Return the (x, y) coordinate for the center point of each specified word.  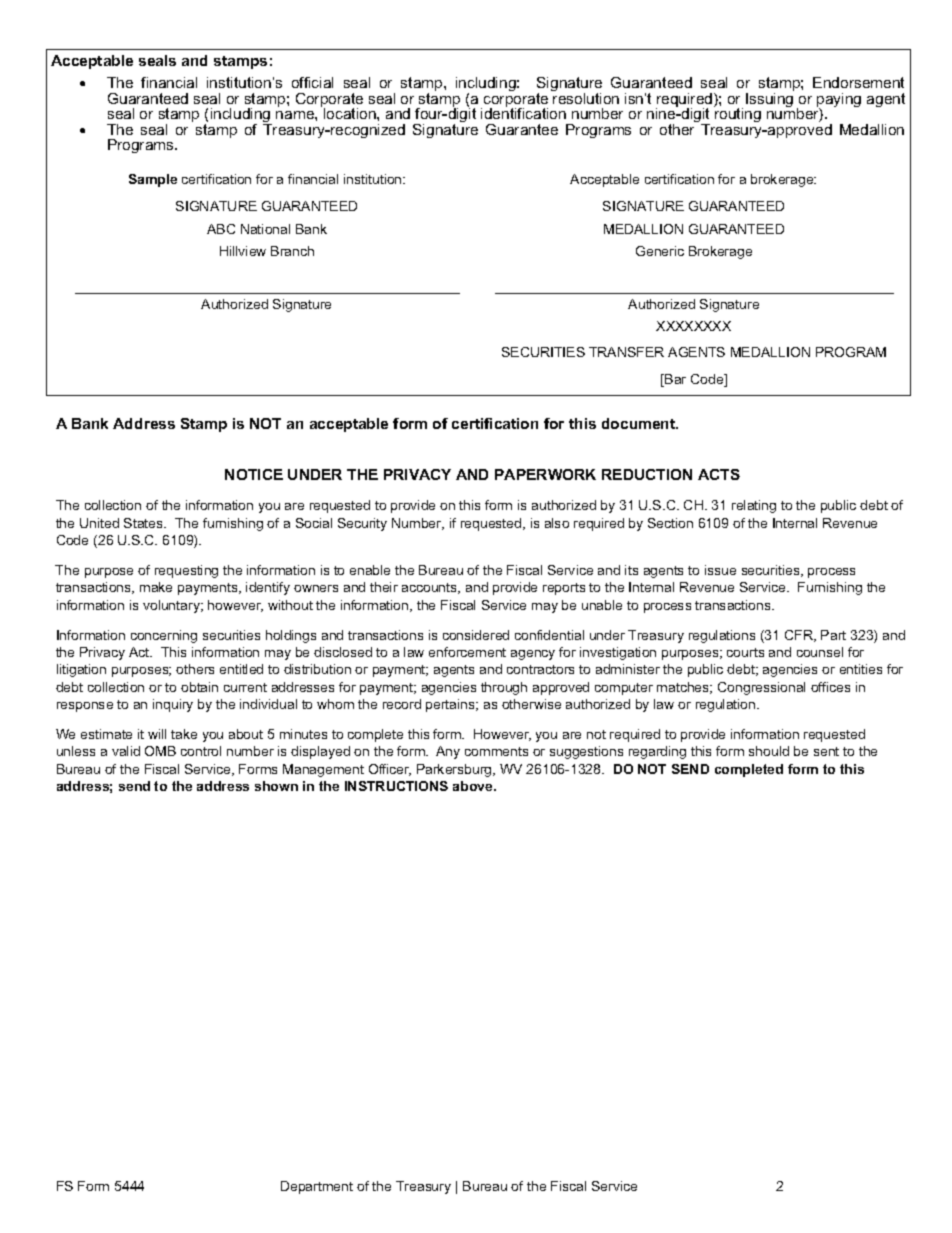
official (312, 82)
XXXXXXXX (693, 326)
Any (448, 752)
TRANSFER (626, 352)
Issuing (770, 98)
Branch (292, 251)
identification (523, 112)
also (557, 523)
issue (720, 570)
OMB (160, 751)
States (144, 523)
